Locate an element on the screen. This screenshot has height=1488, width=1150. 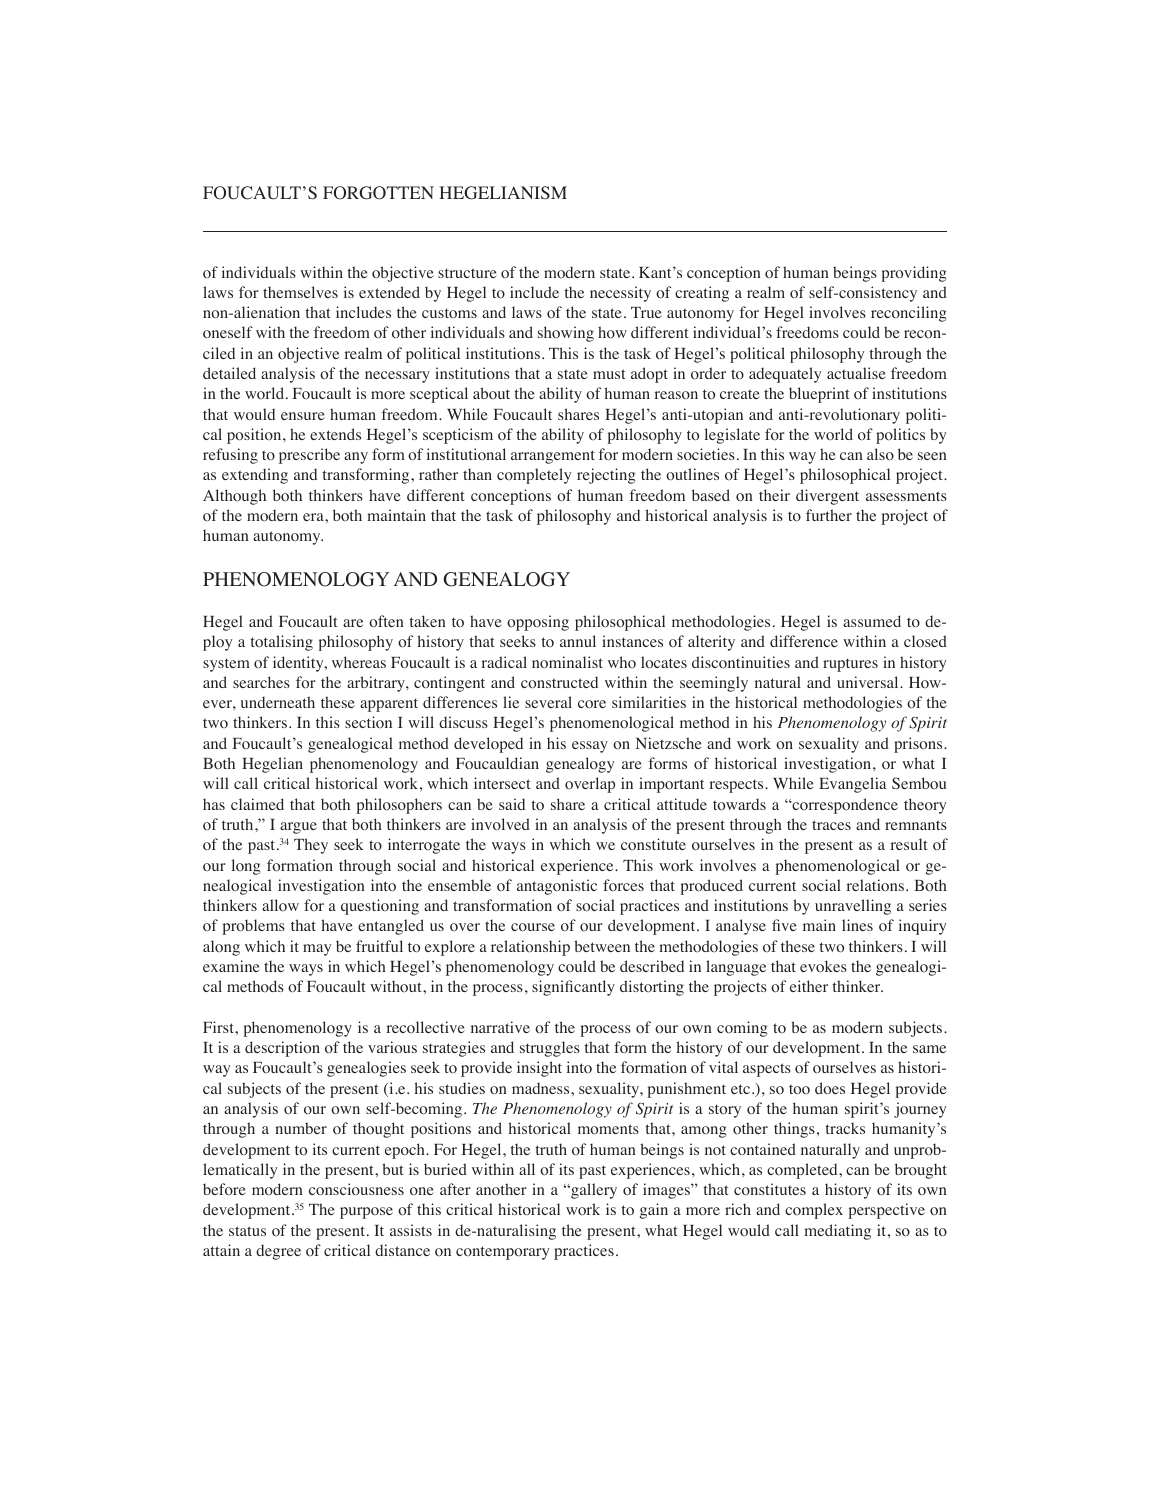
mediating is located at coordinates (837, 1232).
